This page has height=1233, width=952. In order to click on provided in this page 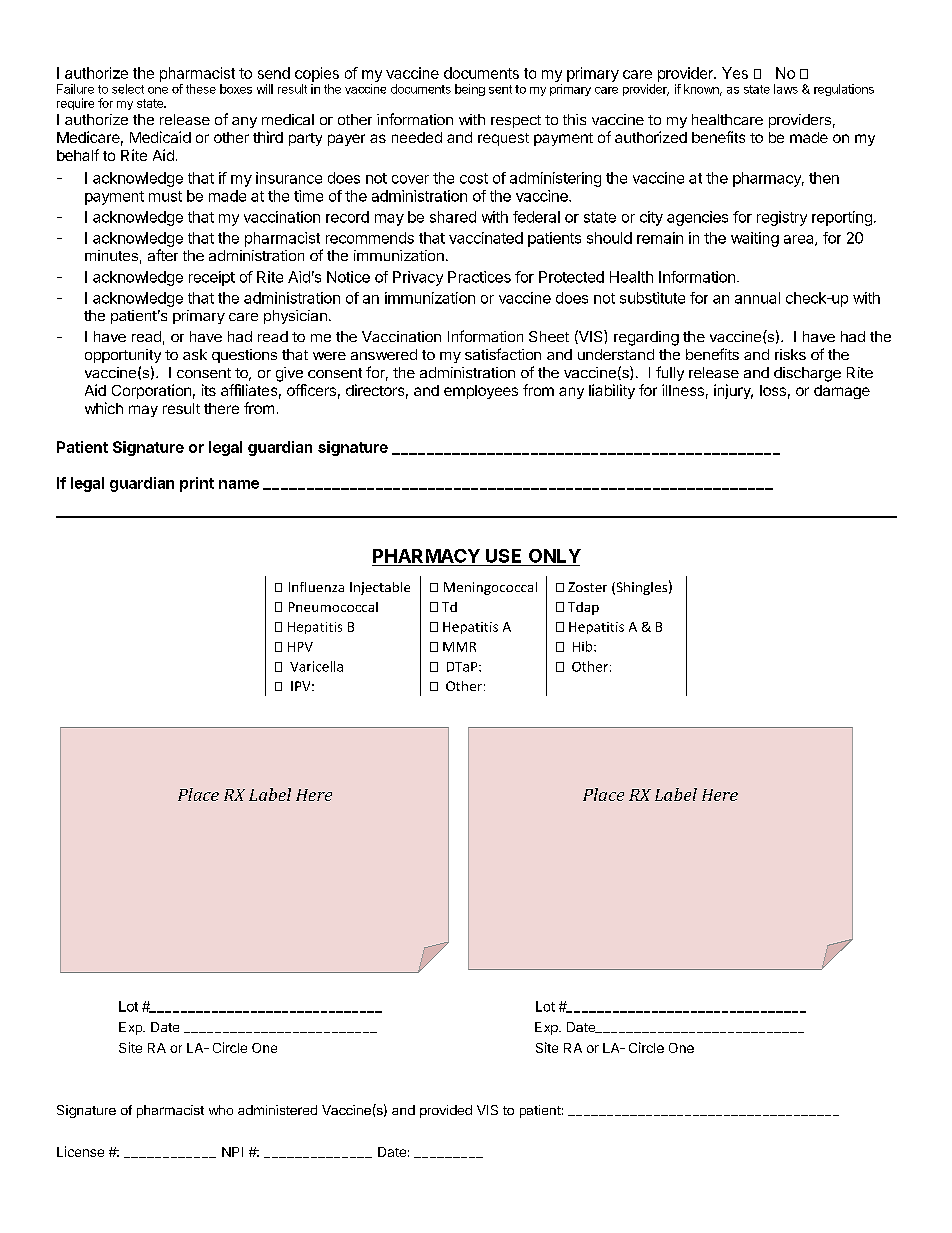, I will do `click(446, 1111)`.
